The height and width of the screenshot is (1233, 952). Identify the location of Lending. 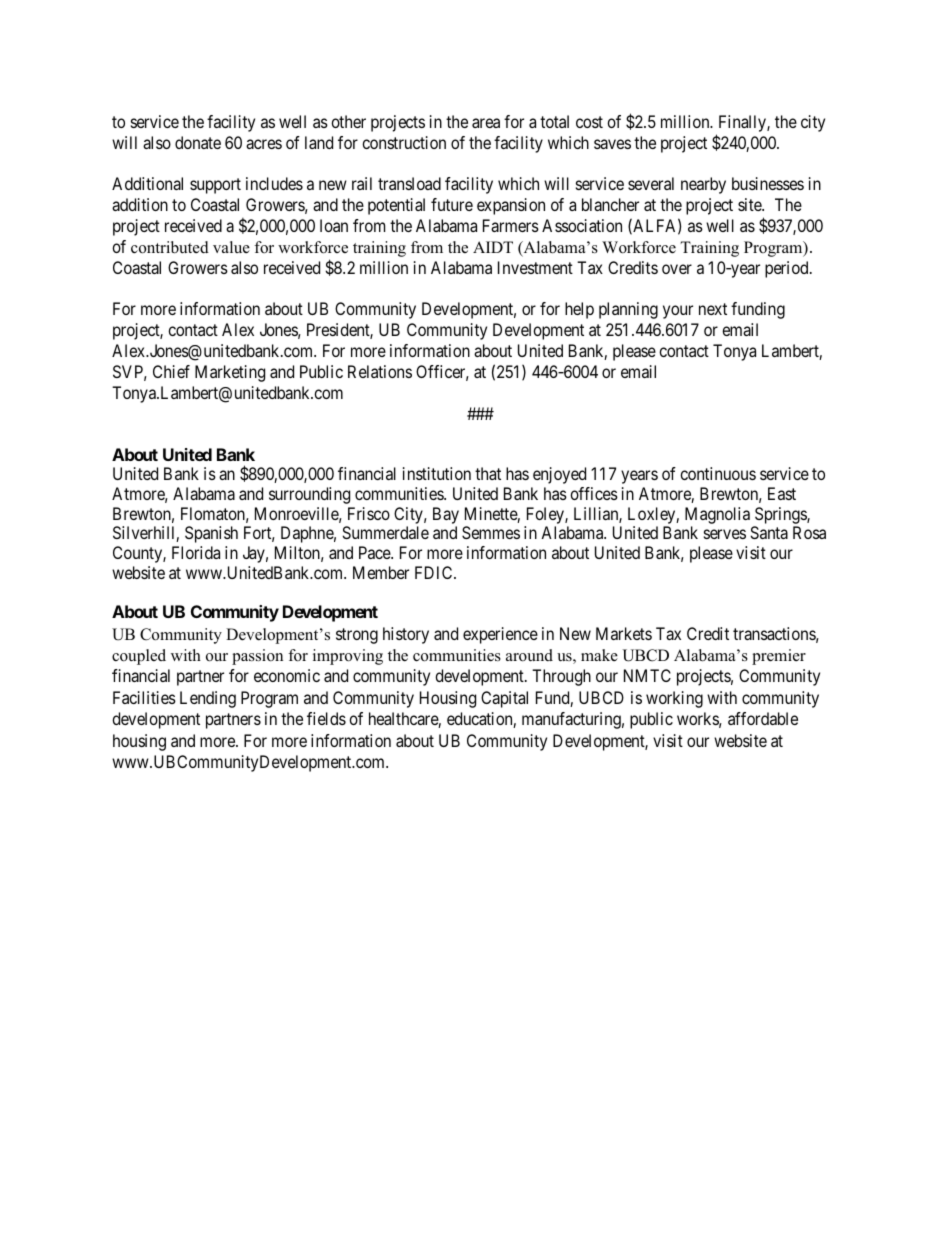
(208, 699).
